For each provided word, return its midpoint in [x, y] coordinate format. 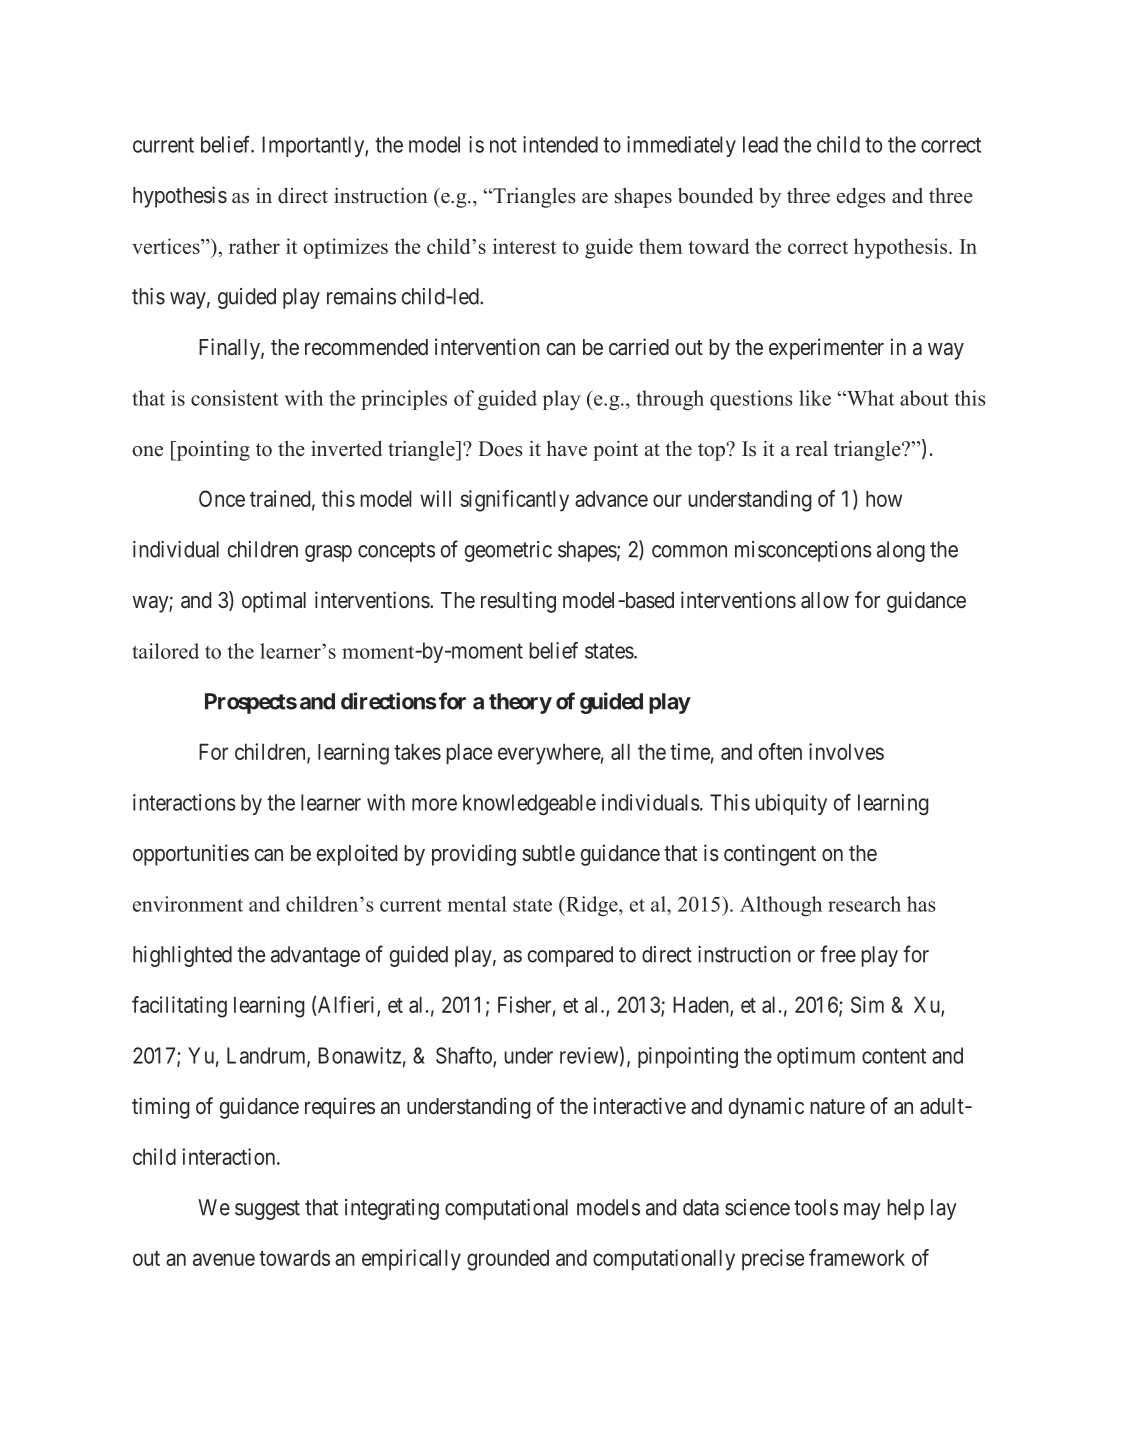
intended [560, 144]
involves [846, 751]
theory [520, 703]
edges [861, 198]
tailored [165, 651]
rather [254, 246]
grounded [508, 1260]
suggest [267, 1210]
